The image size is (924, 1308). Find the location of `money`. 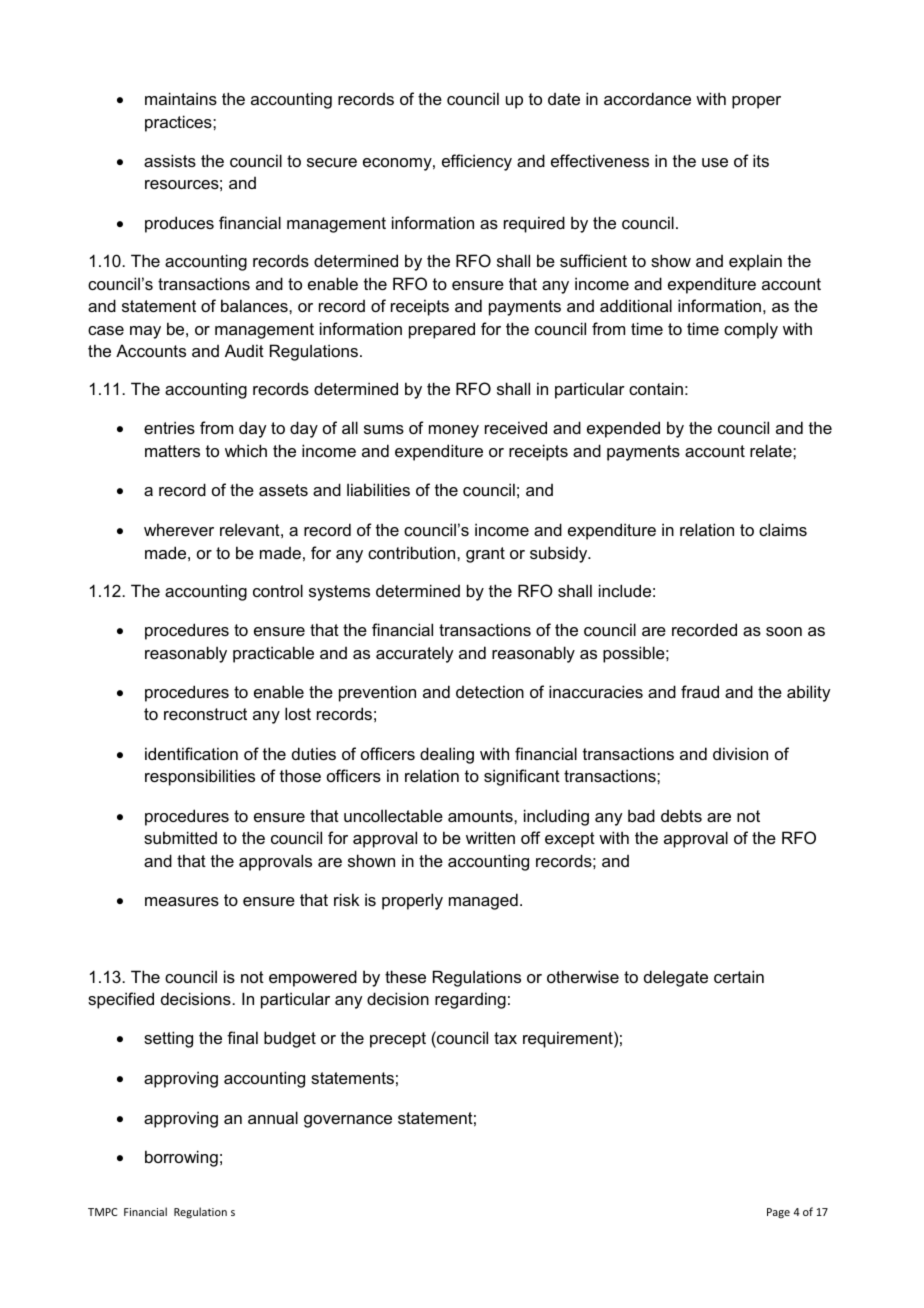

money is located at coordinates (454, 431).
